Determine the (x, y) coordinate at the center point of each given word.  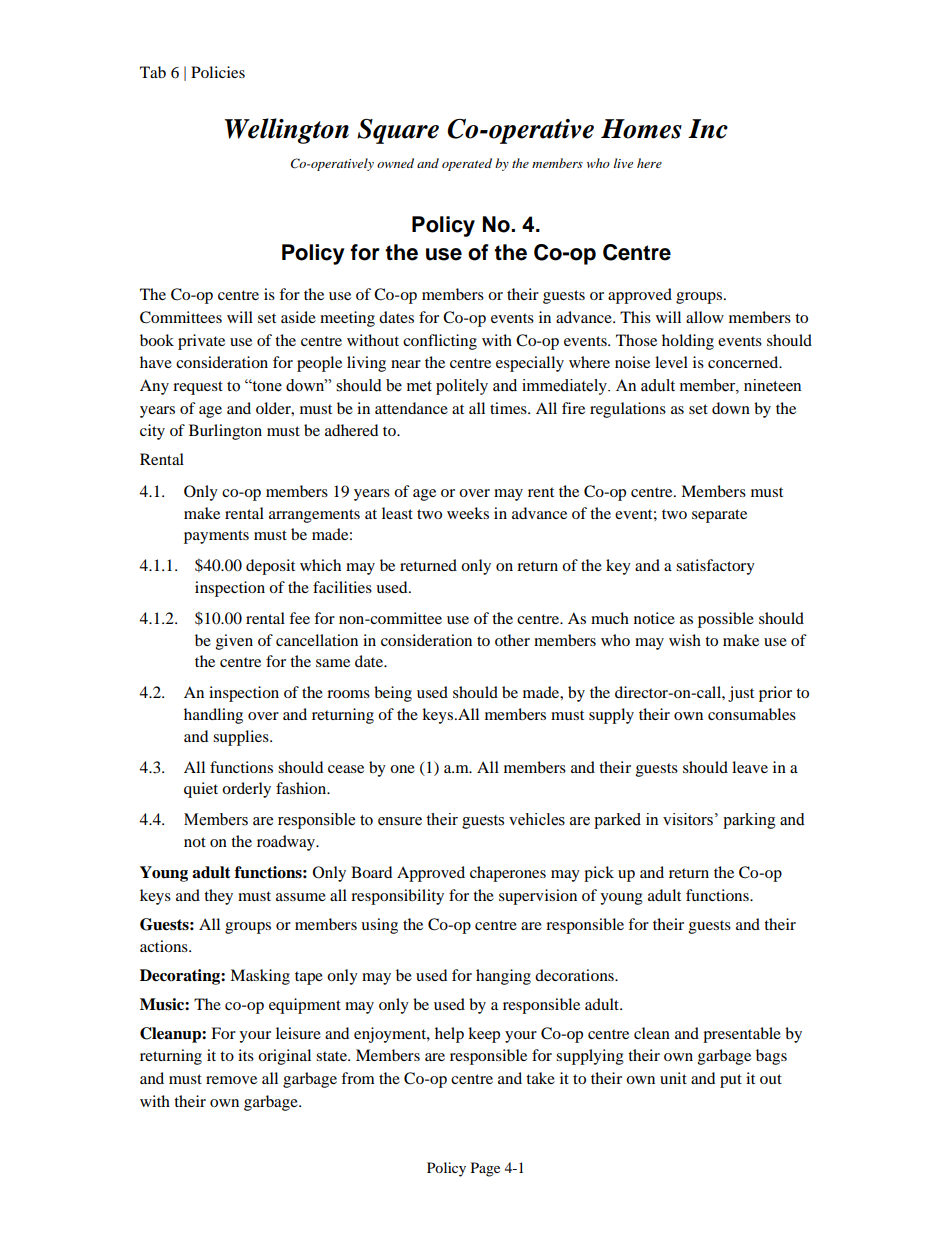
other (512, 640)
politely (462, 387)
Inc (708, 129)
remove (231, 1080)
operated (467, 164)
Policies (218, 72)
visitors (688, 819)
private (201, 342)
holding (688, 342)
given (234, 642)
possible (726, 620)
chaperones (508, 874)
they (218, 897)
